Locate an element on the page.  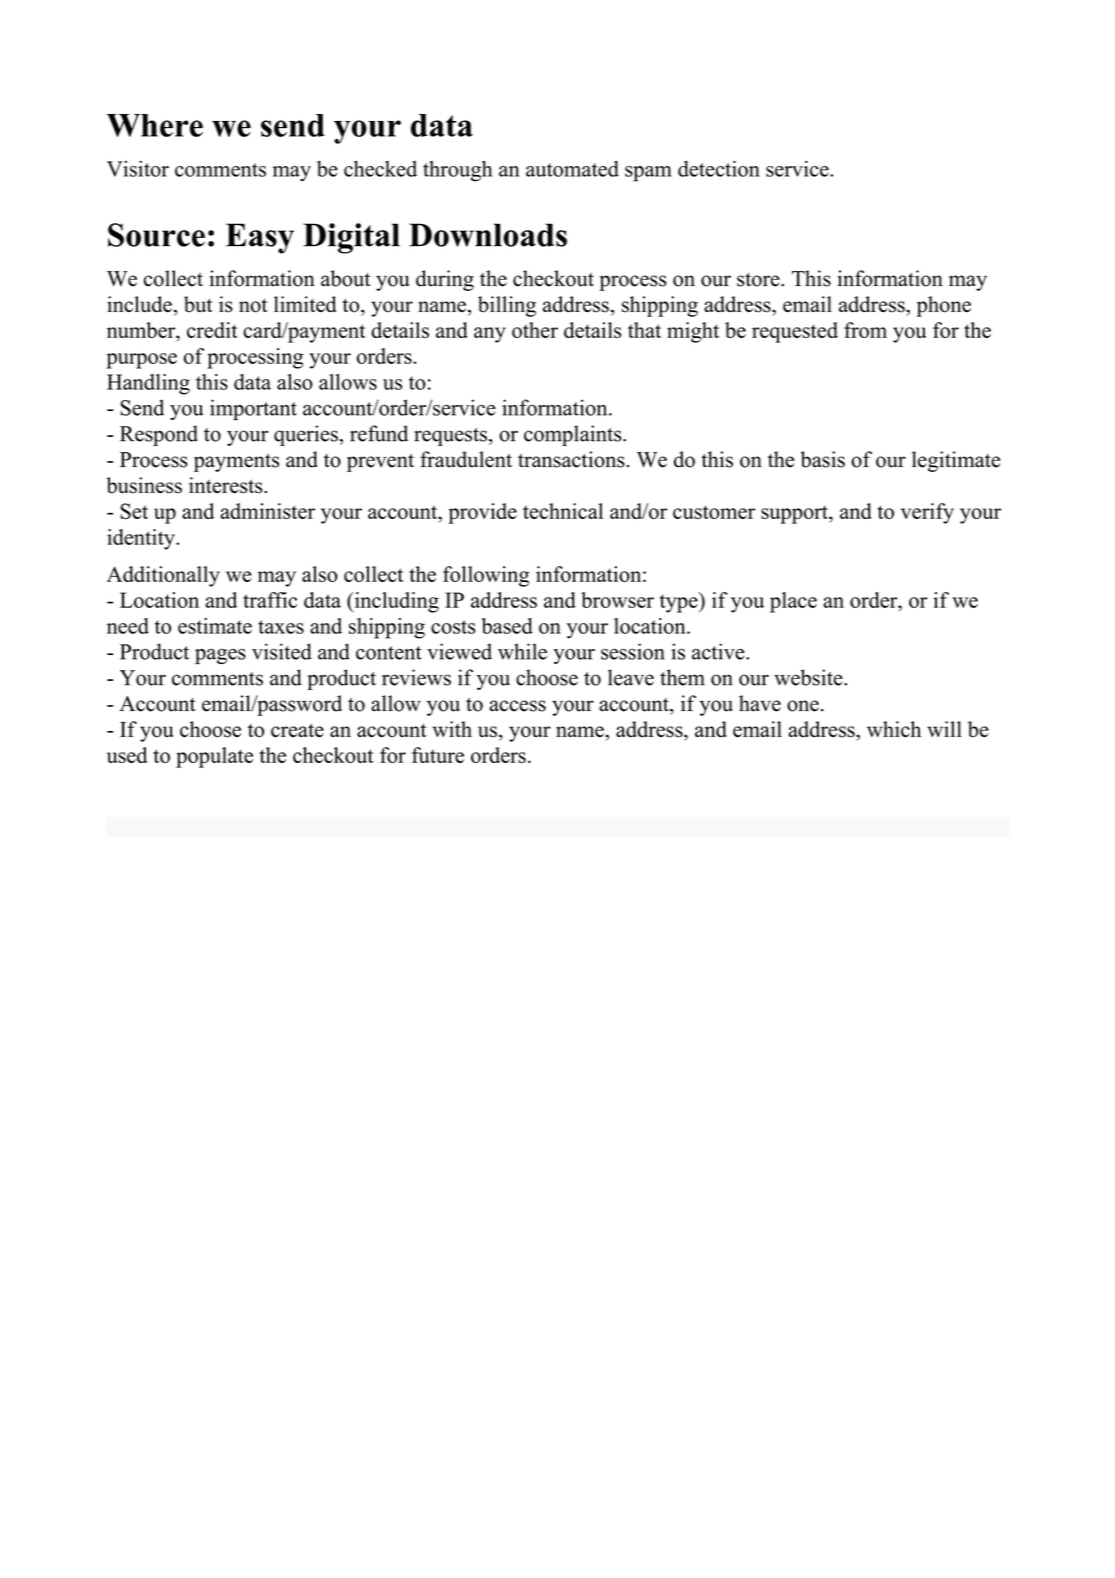
following is located at coordinates (486, 576).
